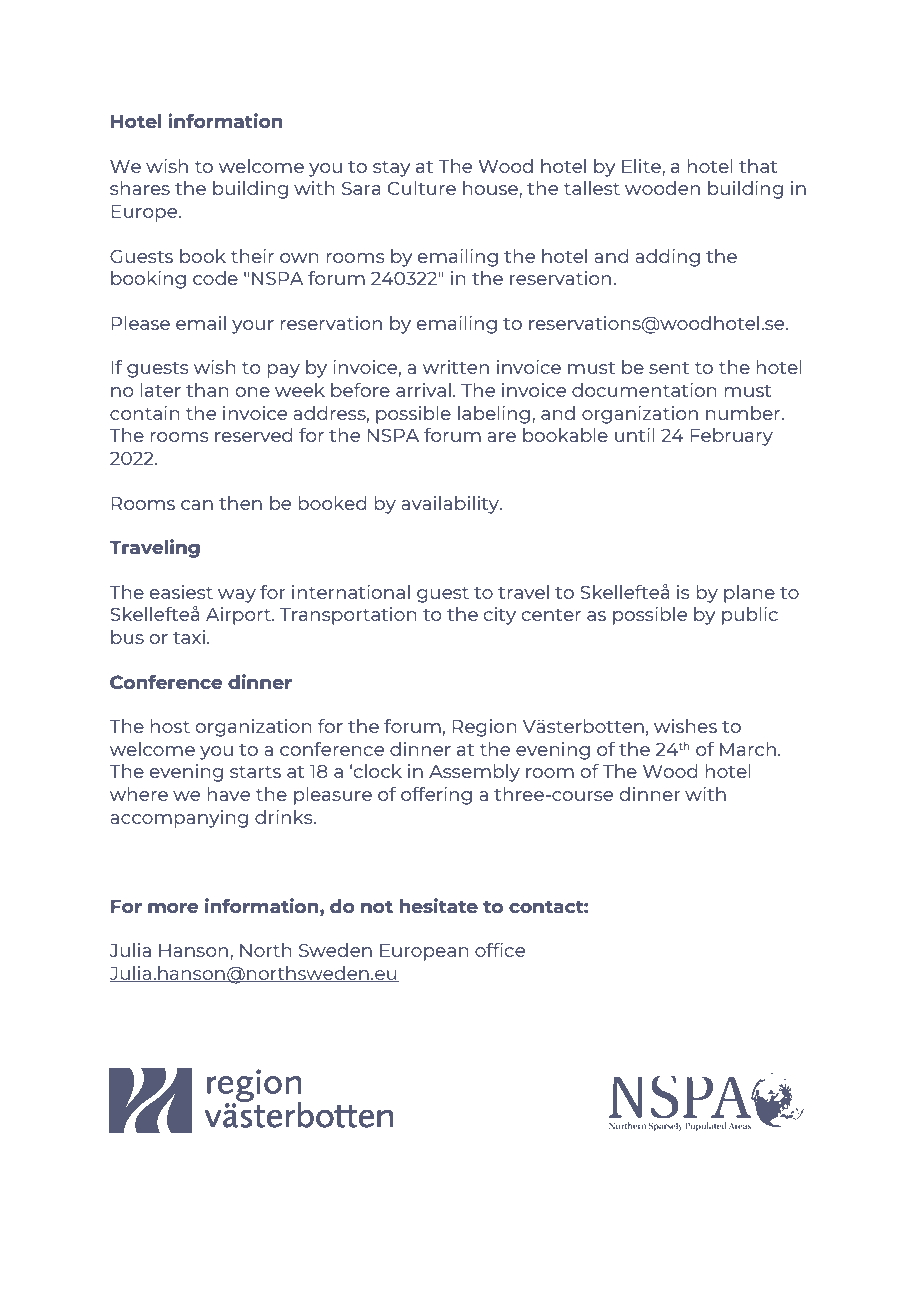 Image resolution: width=924 pixels, height=1308 pixels. What do you see at coordinates (140, 188) in the screenshot?
I see `shares` at bounding box center [140, 188].
